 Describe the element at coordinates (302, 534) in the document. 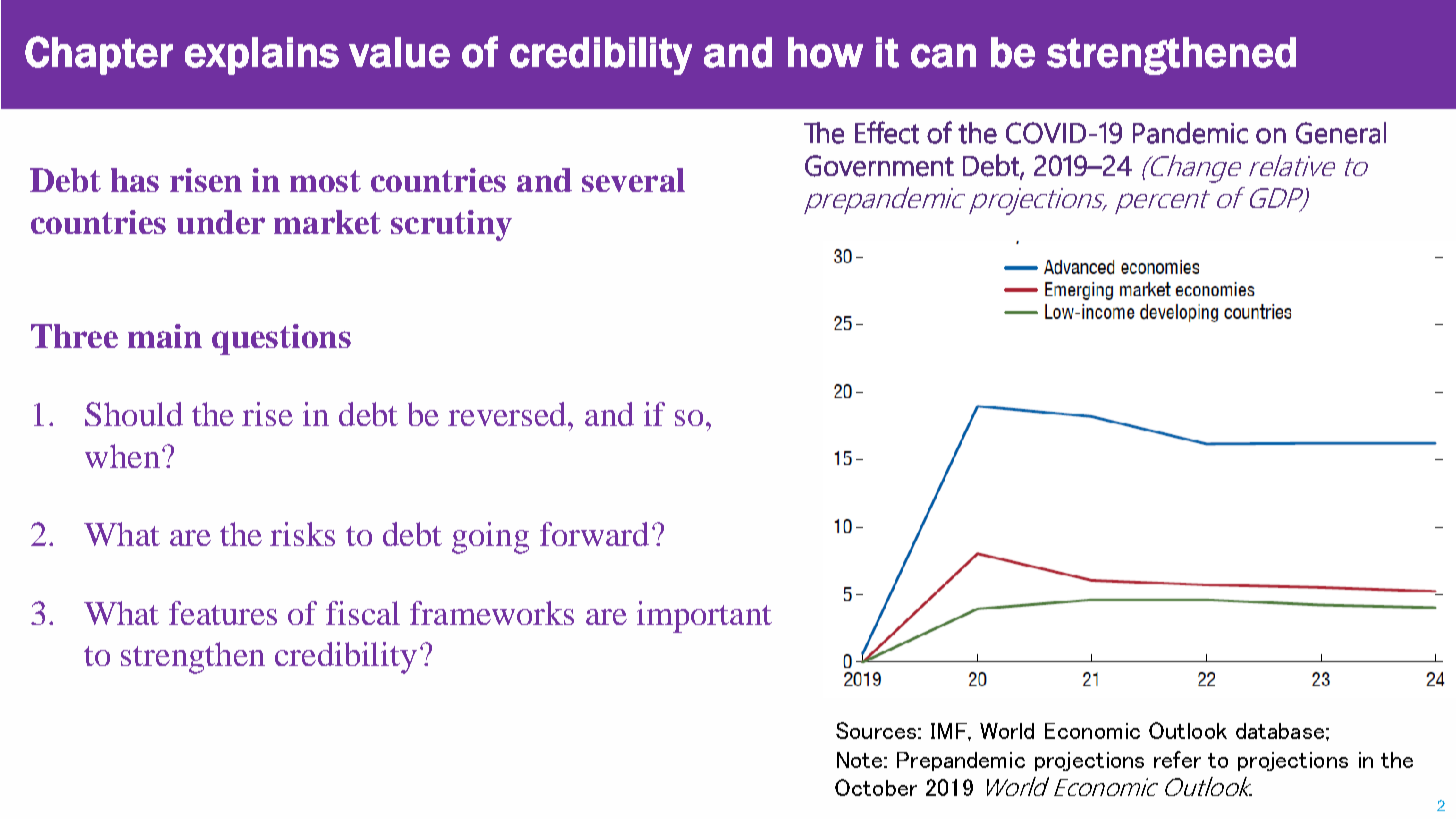

I see `risks` at that location.
